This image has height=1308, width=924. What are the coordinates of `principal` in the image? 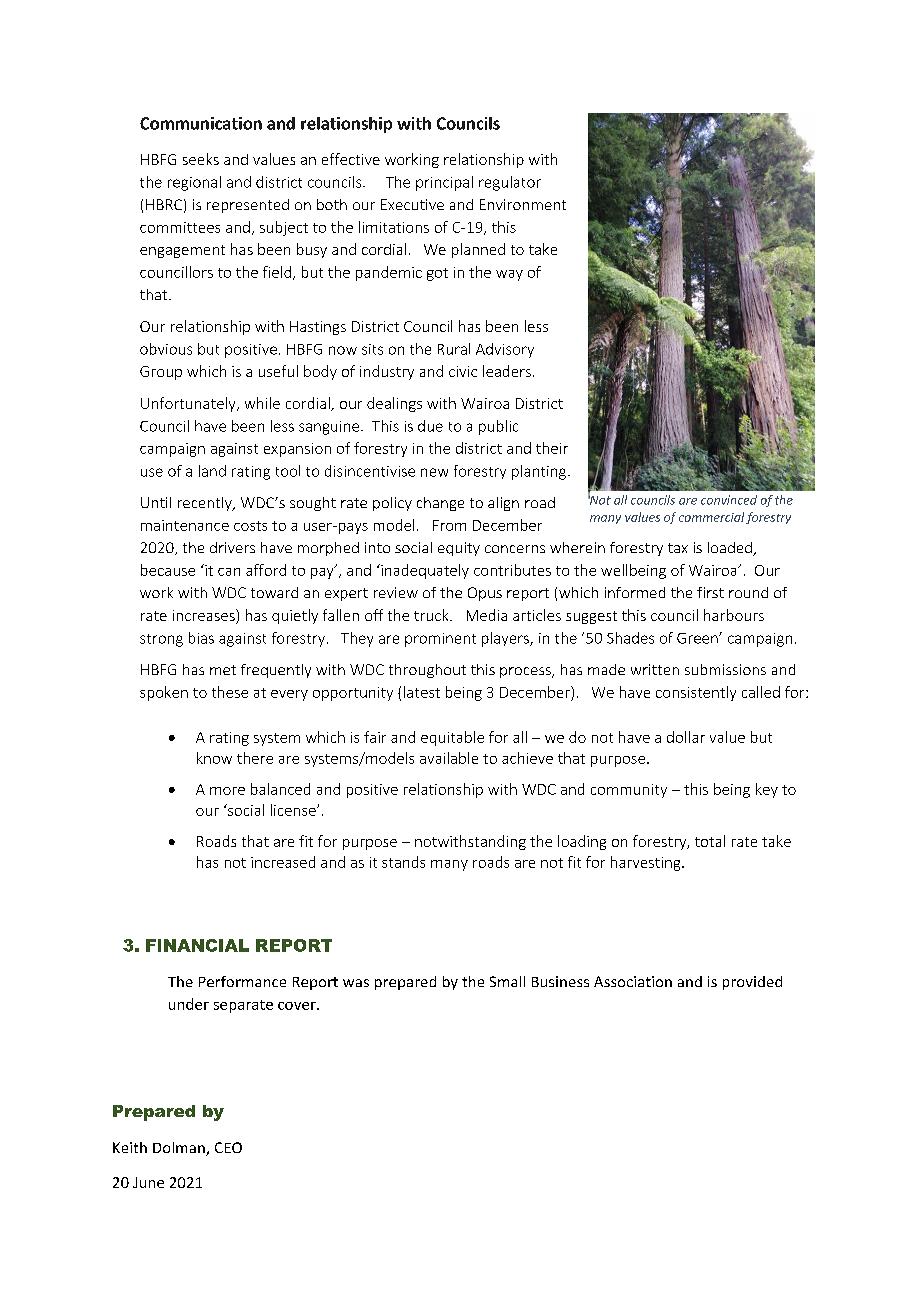 It's located at (444, 183).
